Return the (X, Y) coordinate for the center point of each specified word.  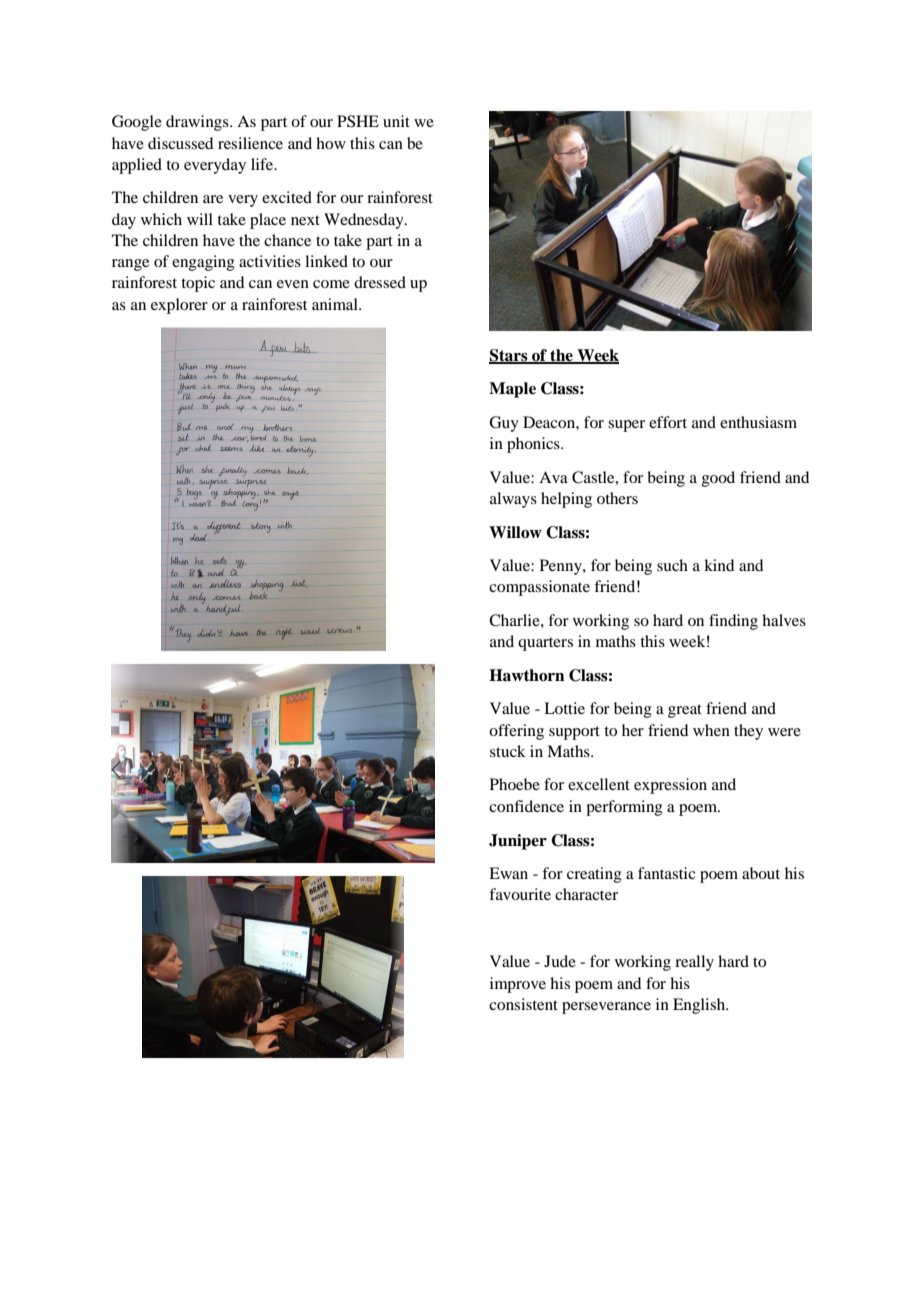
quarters (545, 644)
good (718, 479)
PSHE (358, 121)
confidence (526, 806)
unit (396, 121)
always (513, 500)
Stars (509, 356)
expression (670, 786)
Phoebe (515, 784)
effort (668, 422)
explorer (179, 306)
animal (336, 304)
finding (733, 622)
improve (518, 985)
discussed (180, 143)
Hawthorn (527, 675)
